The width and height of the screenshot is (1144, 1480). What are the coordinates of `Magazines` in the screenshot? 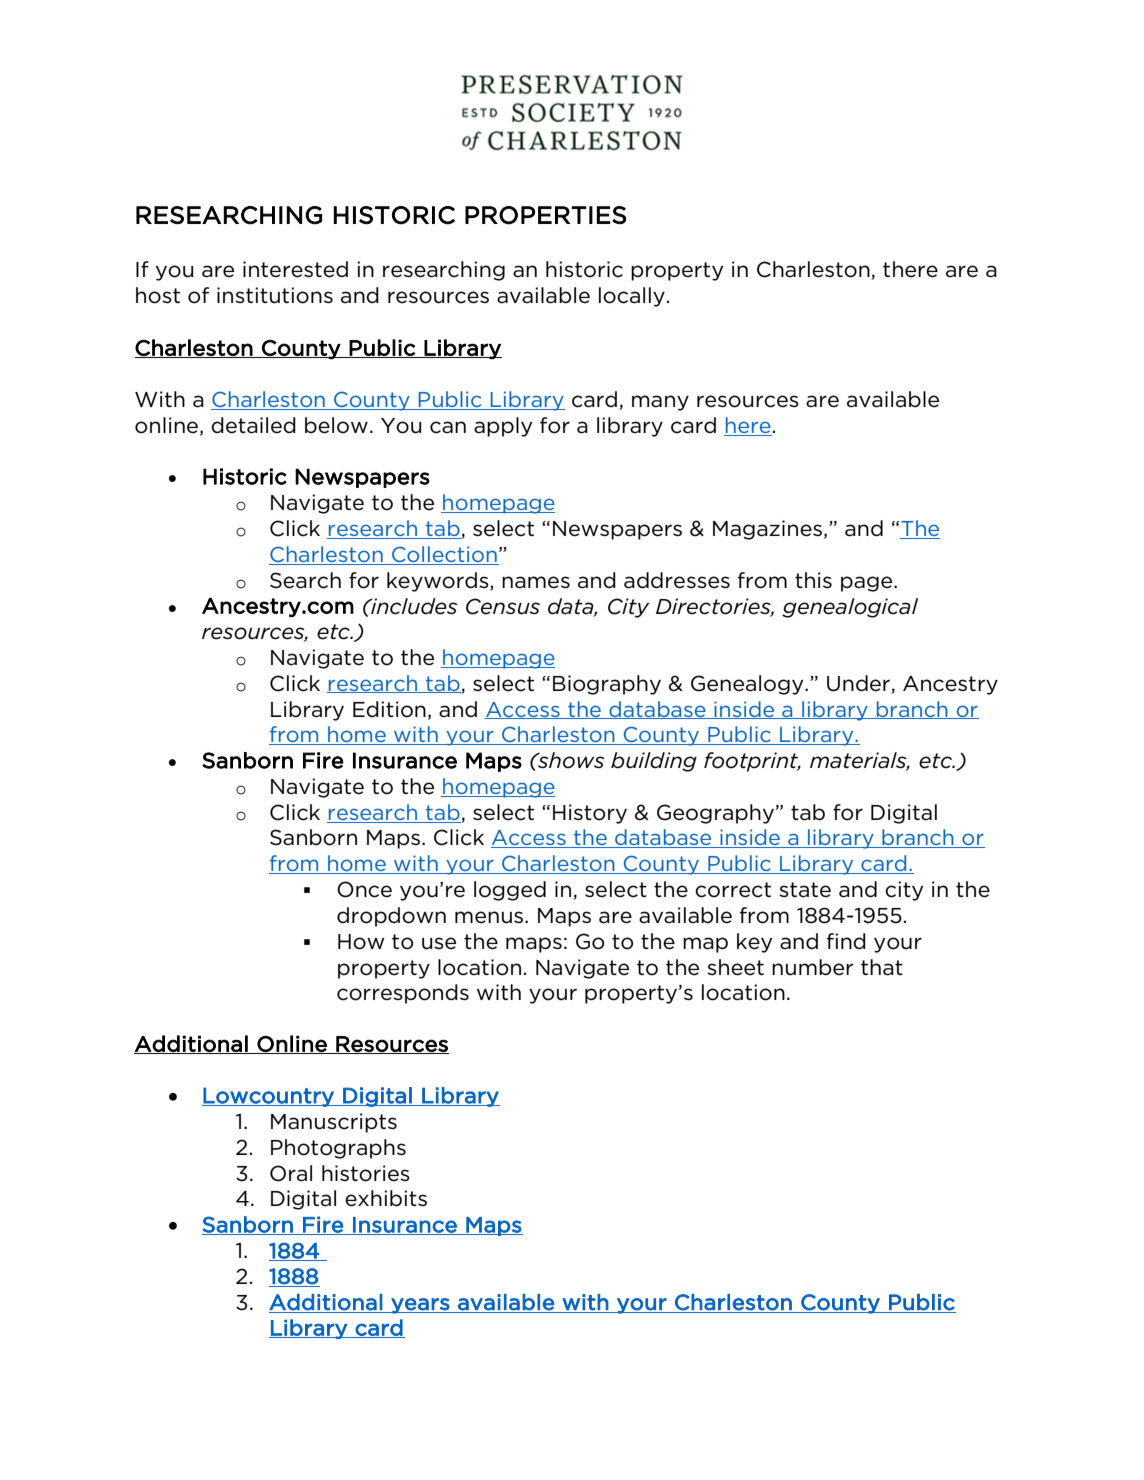 It's located at (767, 530).
